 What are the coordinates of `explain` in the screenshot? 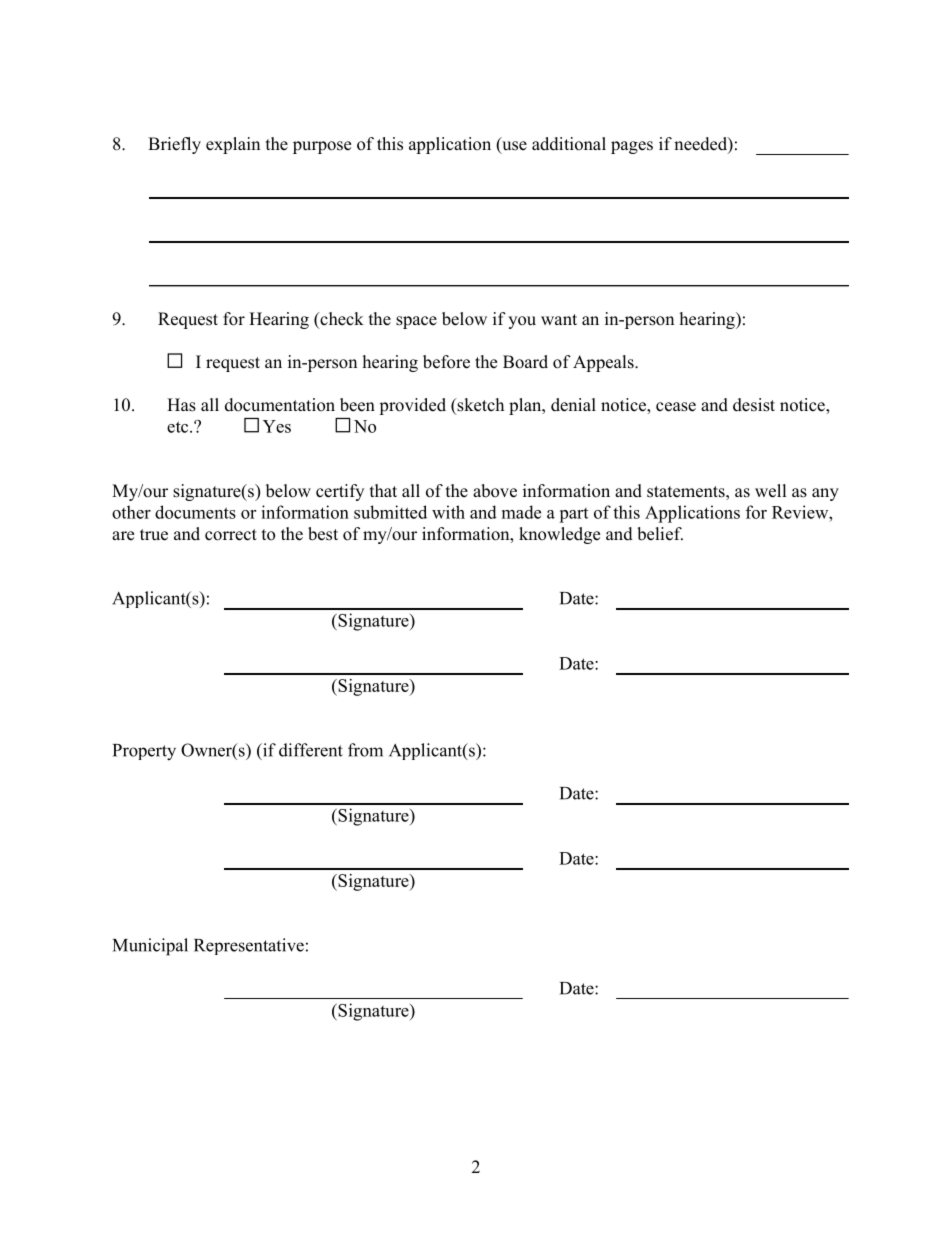 It's located at (233, 145).
